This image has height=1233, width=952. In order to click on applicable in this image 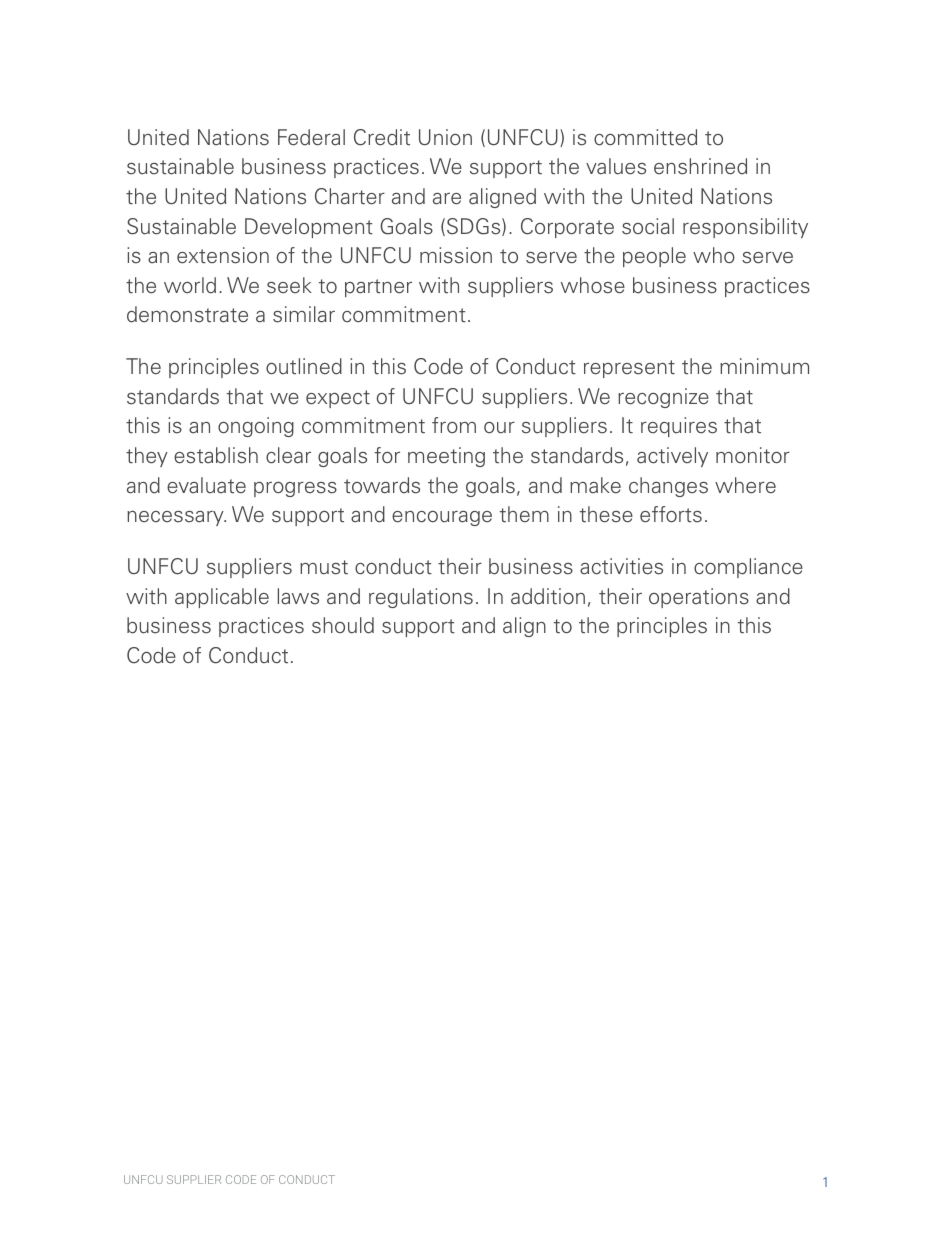, I will do `click(222, 598)`.
